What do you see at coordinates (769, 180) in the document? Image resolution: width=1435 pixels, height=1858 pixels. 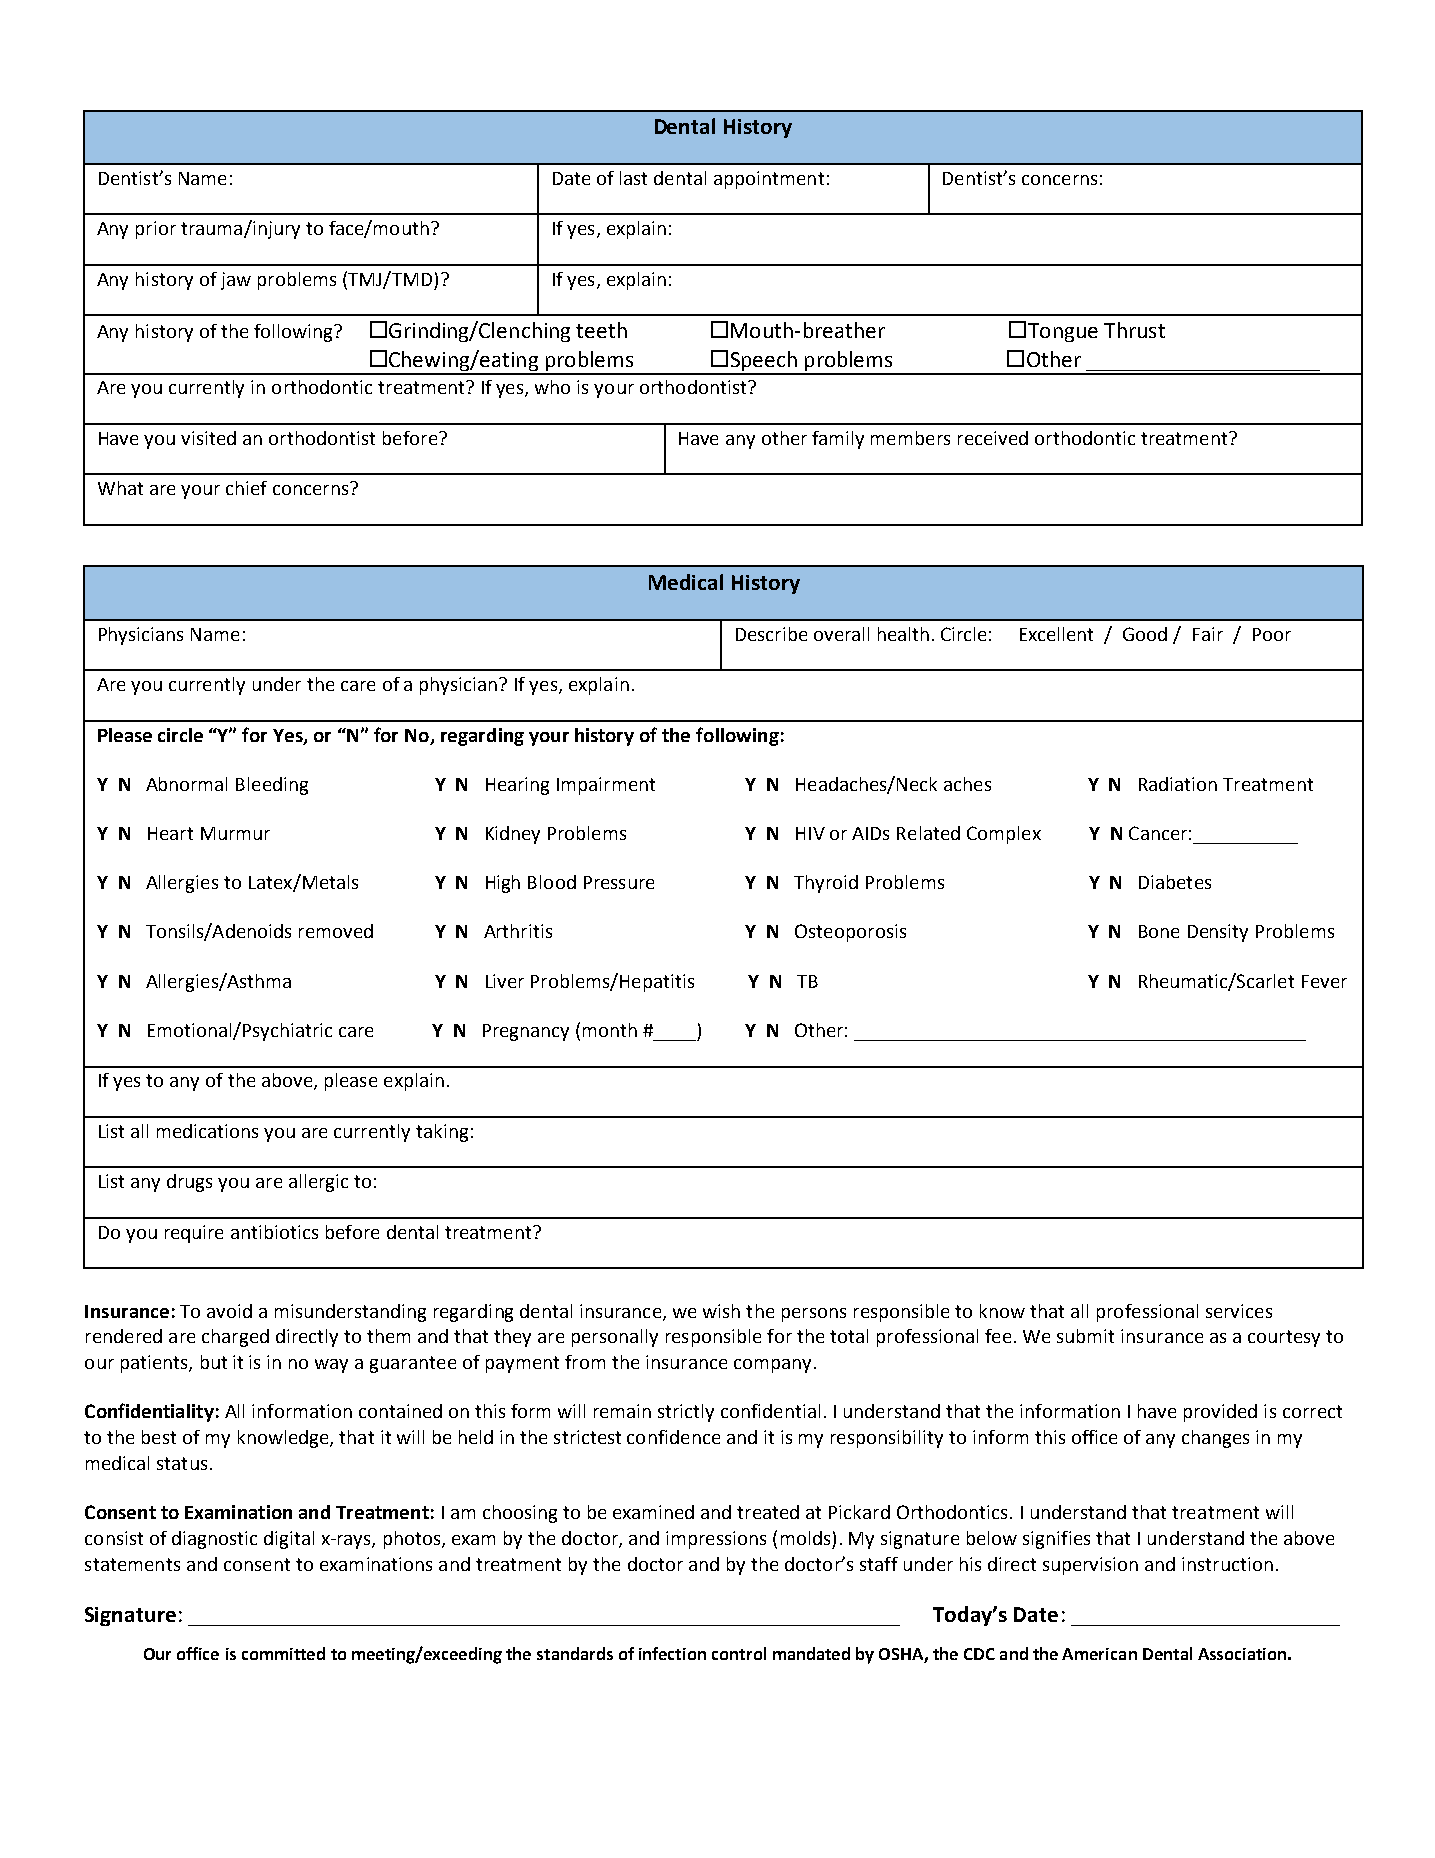 I see `appointment` at bounding box center [769, 180].
